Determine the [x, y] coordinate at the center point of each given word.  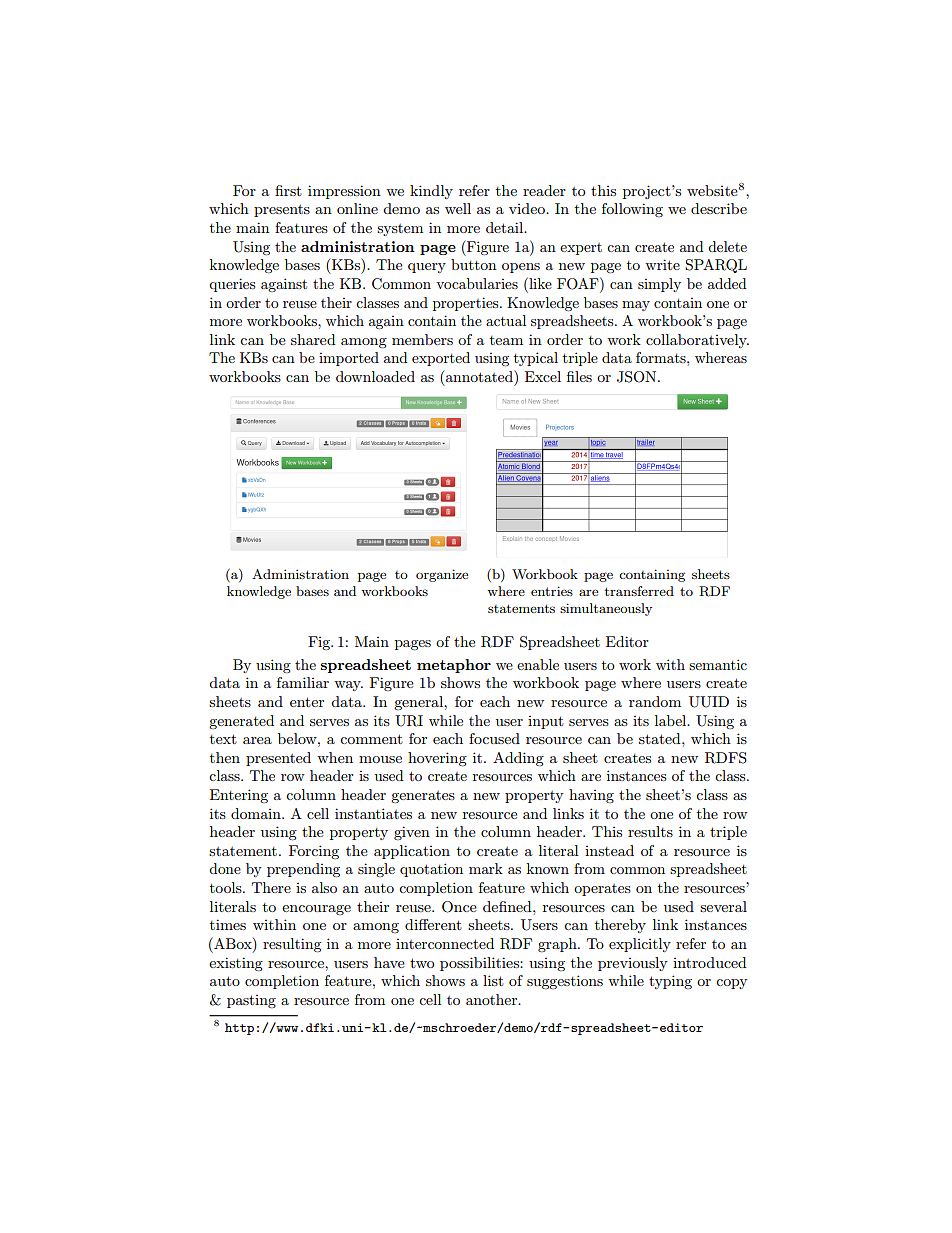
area [257, 740]
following [632, 210]
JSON [638, 377]
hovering [437, 759]
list [493, 980]
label [672, 720]
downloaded [375, 376]
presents [282, 211]
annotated [480, 376]
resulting [292, 945]
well [458, 208]
